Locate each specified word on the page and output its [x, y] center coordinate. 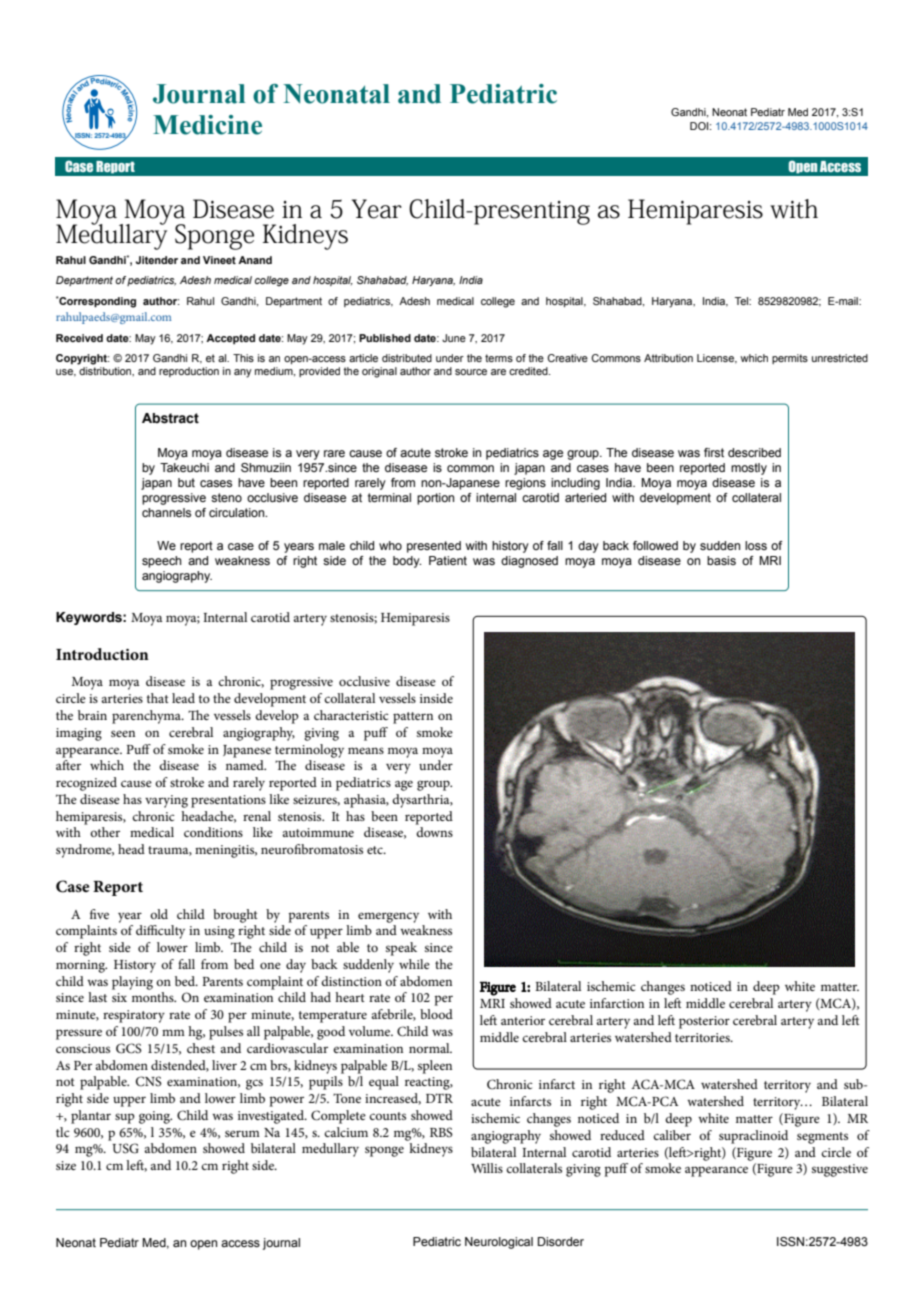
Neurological [499, 1243]
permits [790, 359]
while [414, 964]
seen [123, 733]
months [154, 997]
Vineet [219, 260]
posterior [704, 1022]
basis [721, 560]
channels [166, 512]
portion [435, 499]
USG [125, 1148]
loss [756, 545]
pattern [413, 718]
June [454, 338]
